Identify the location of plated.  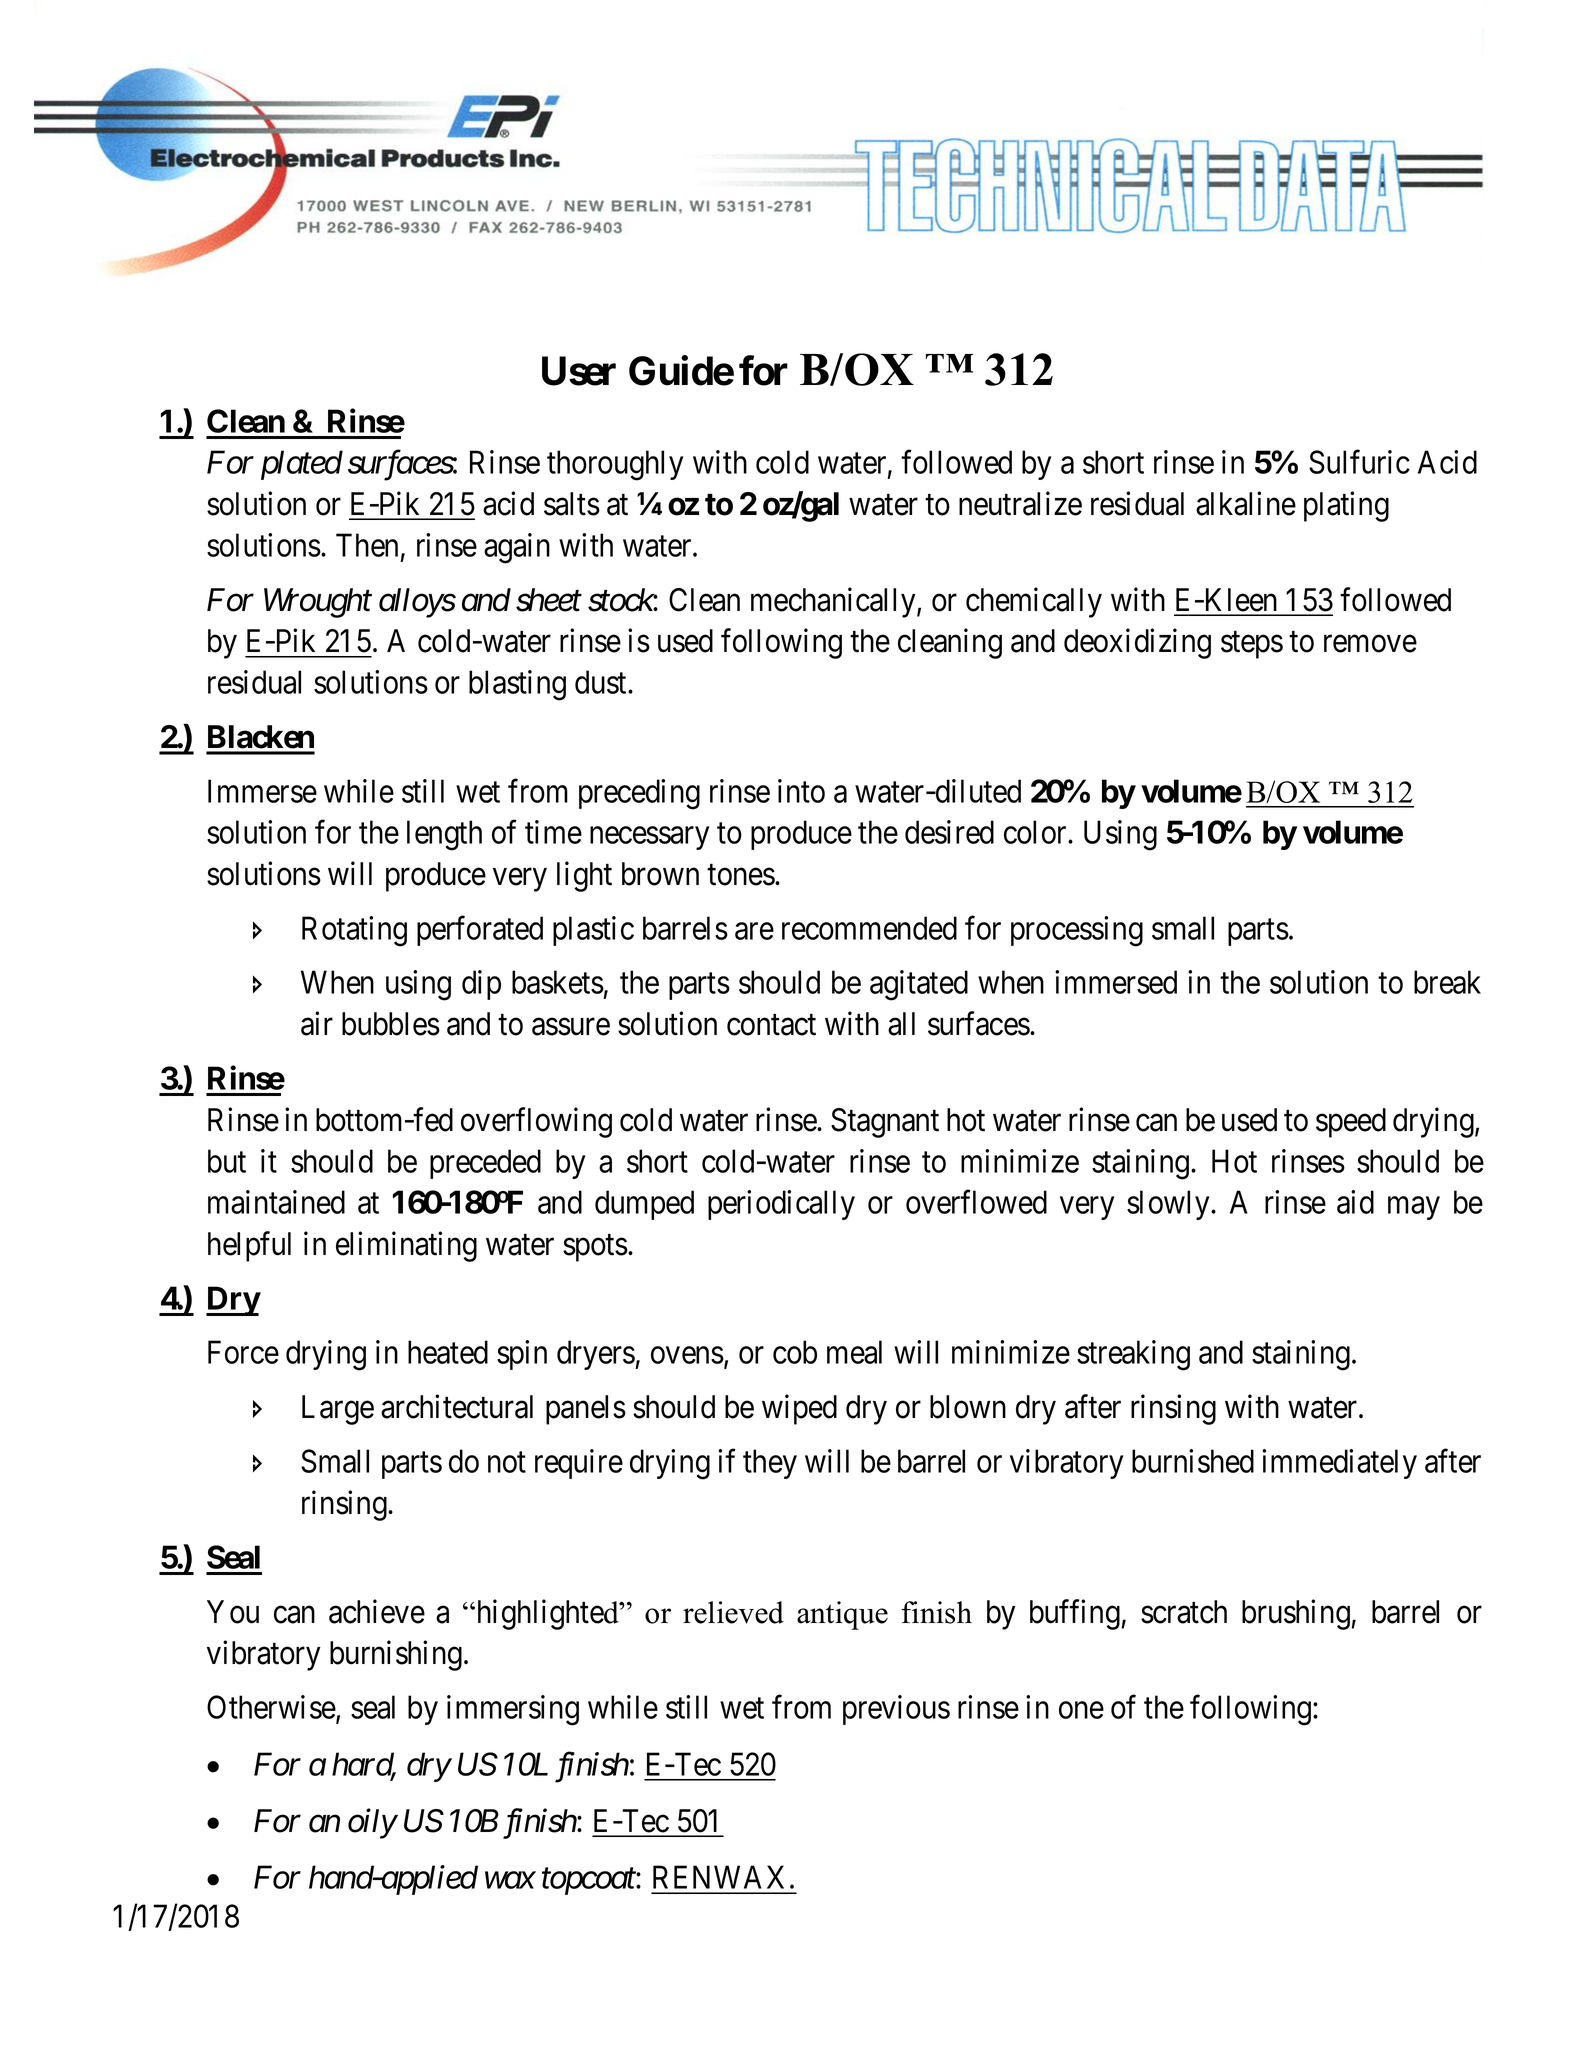
(302, 465).
